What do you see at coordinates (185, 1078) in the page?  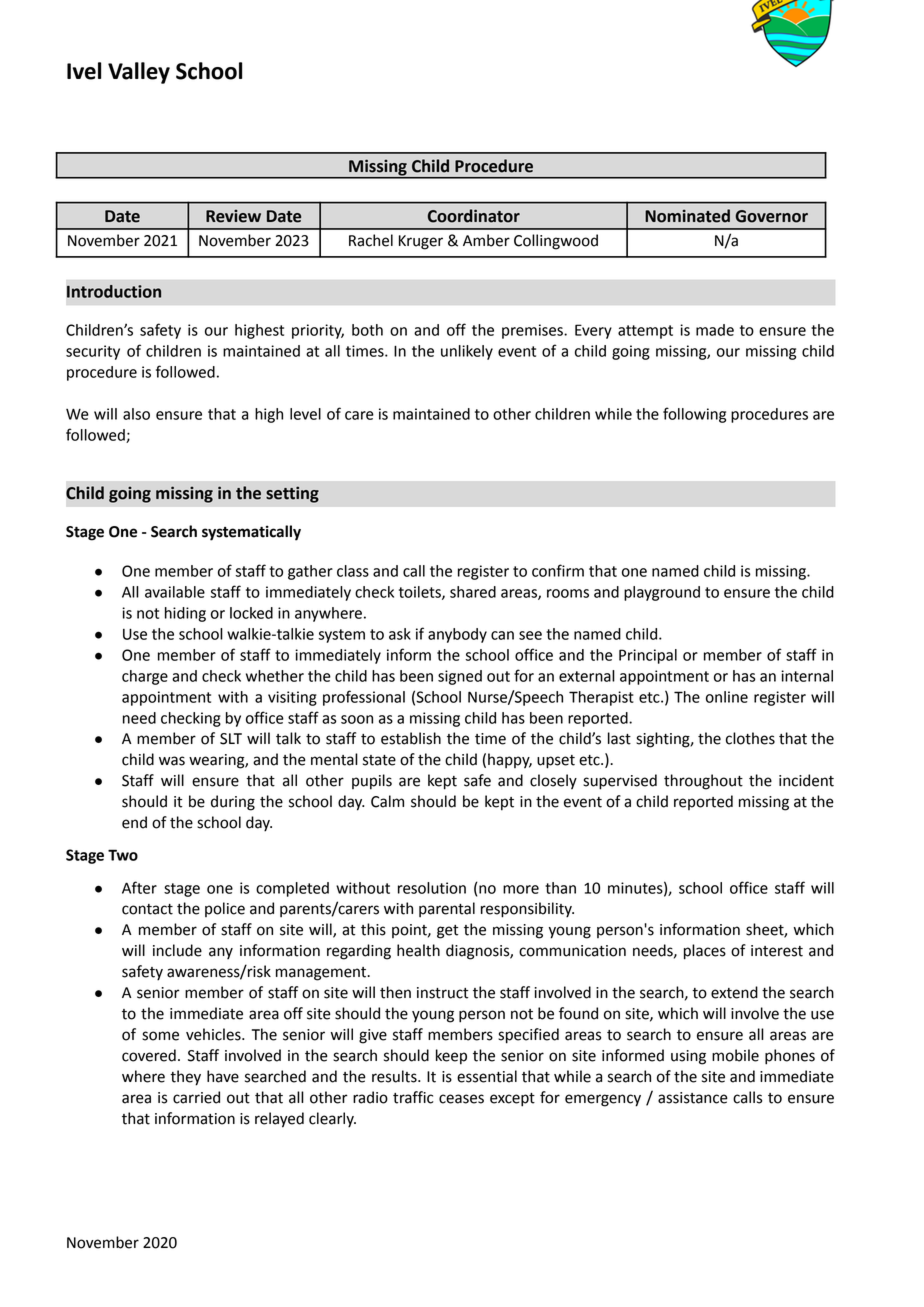 I see `they` at bounding box center [185, 1078].
